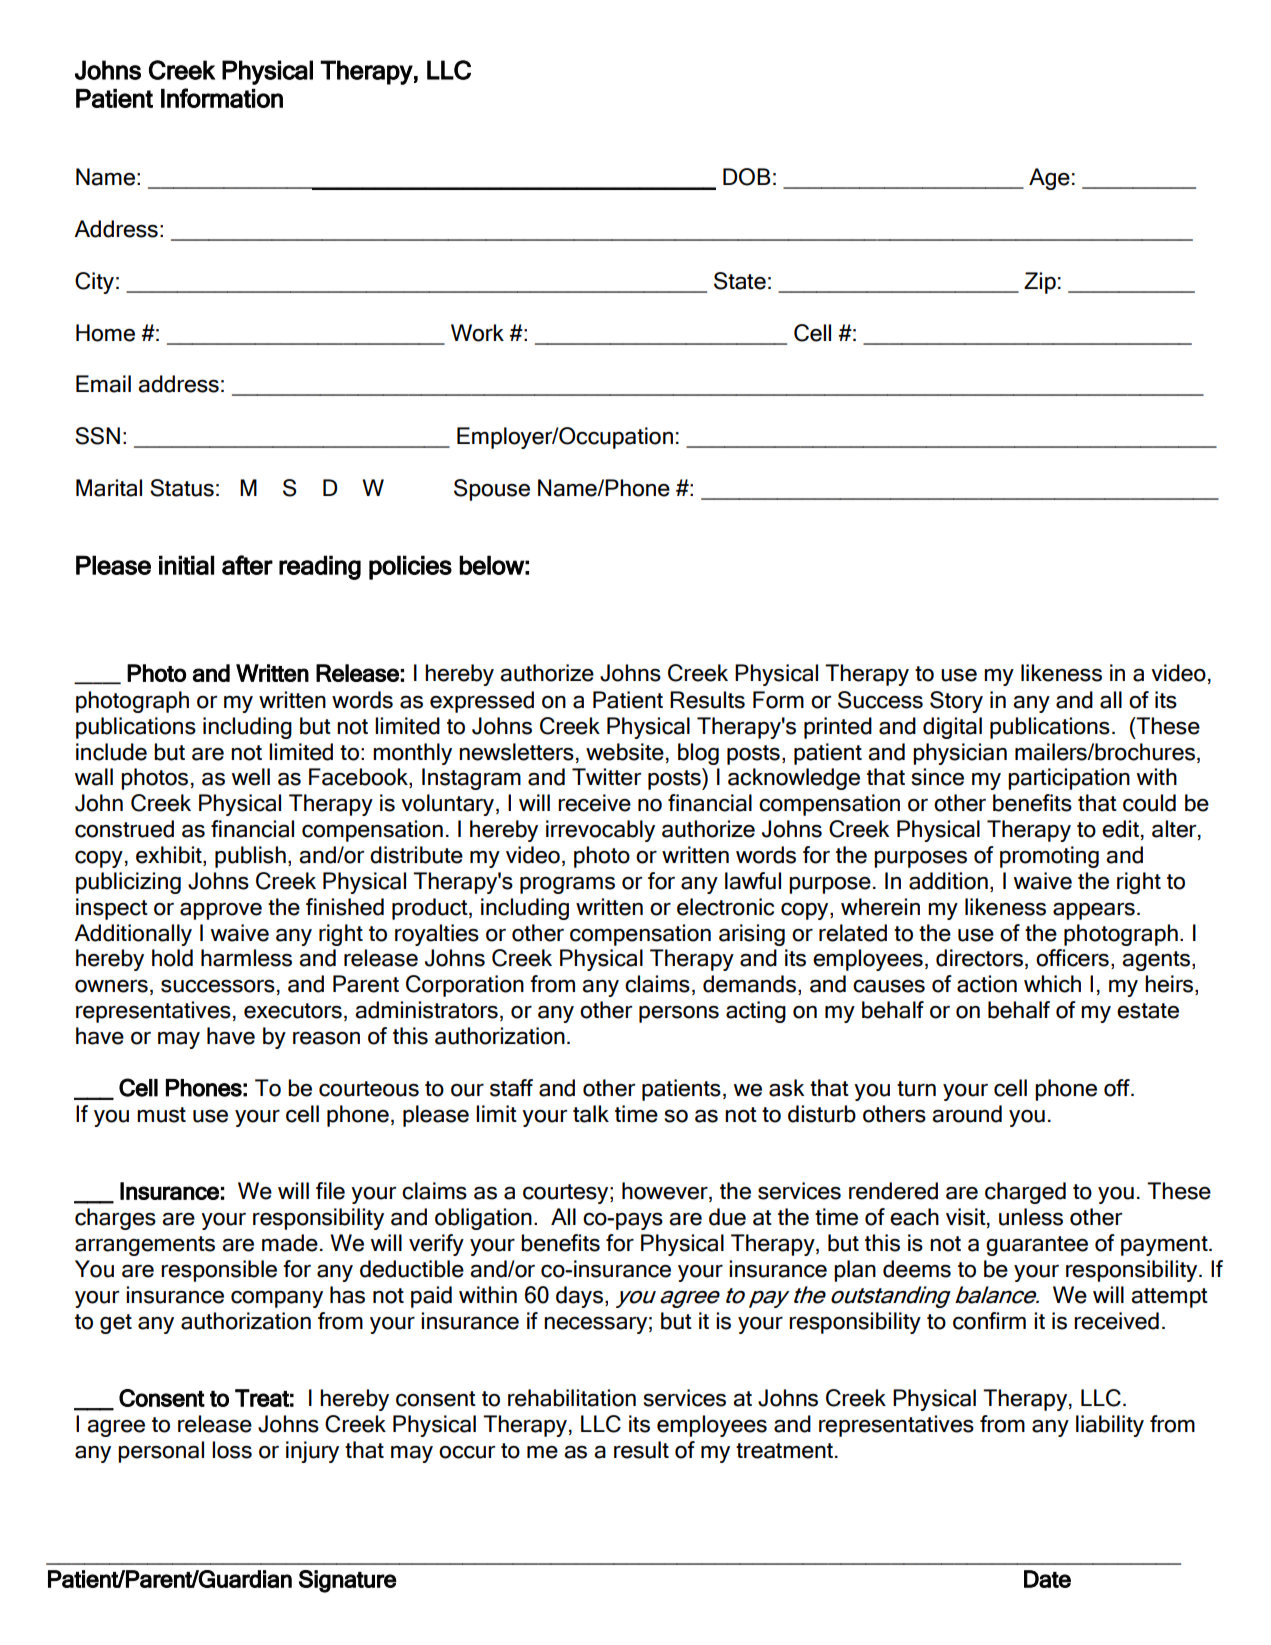 This screenshot has height=1645, width=1271. Describe the element at coordinates (956, 702) in the screenshot. I see `Story` at that location.
